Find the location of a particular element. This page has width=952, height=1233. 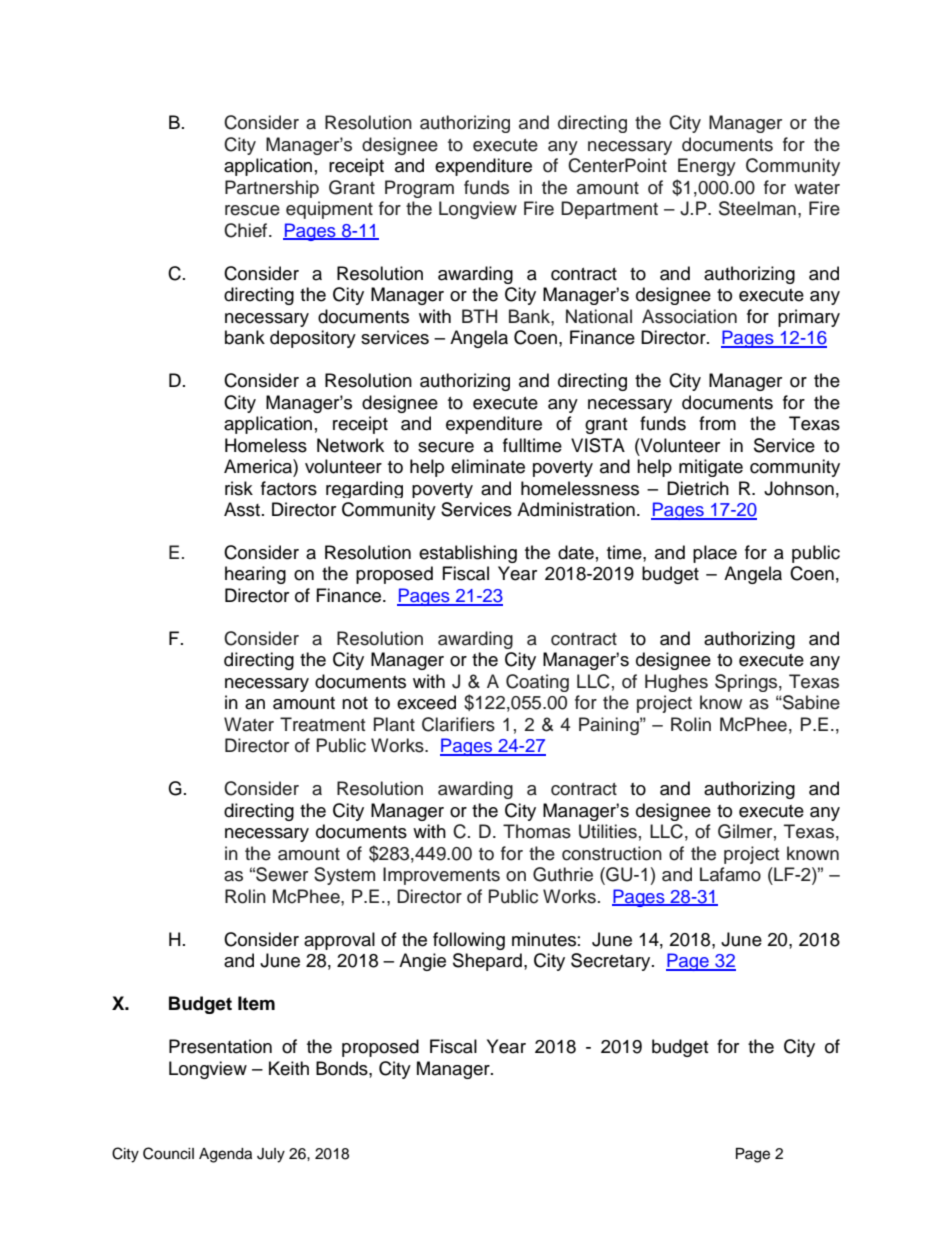

Improvements is located at coordinates (441, 876).
